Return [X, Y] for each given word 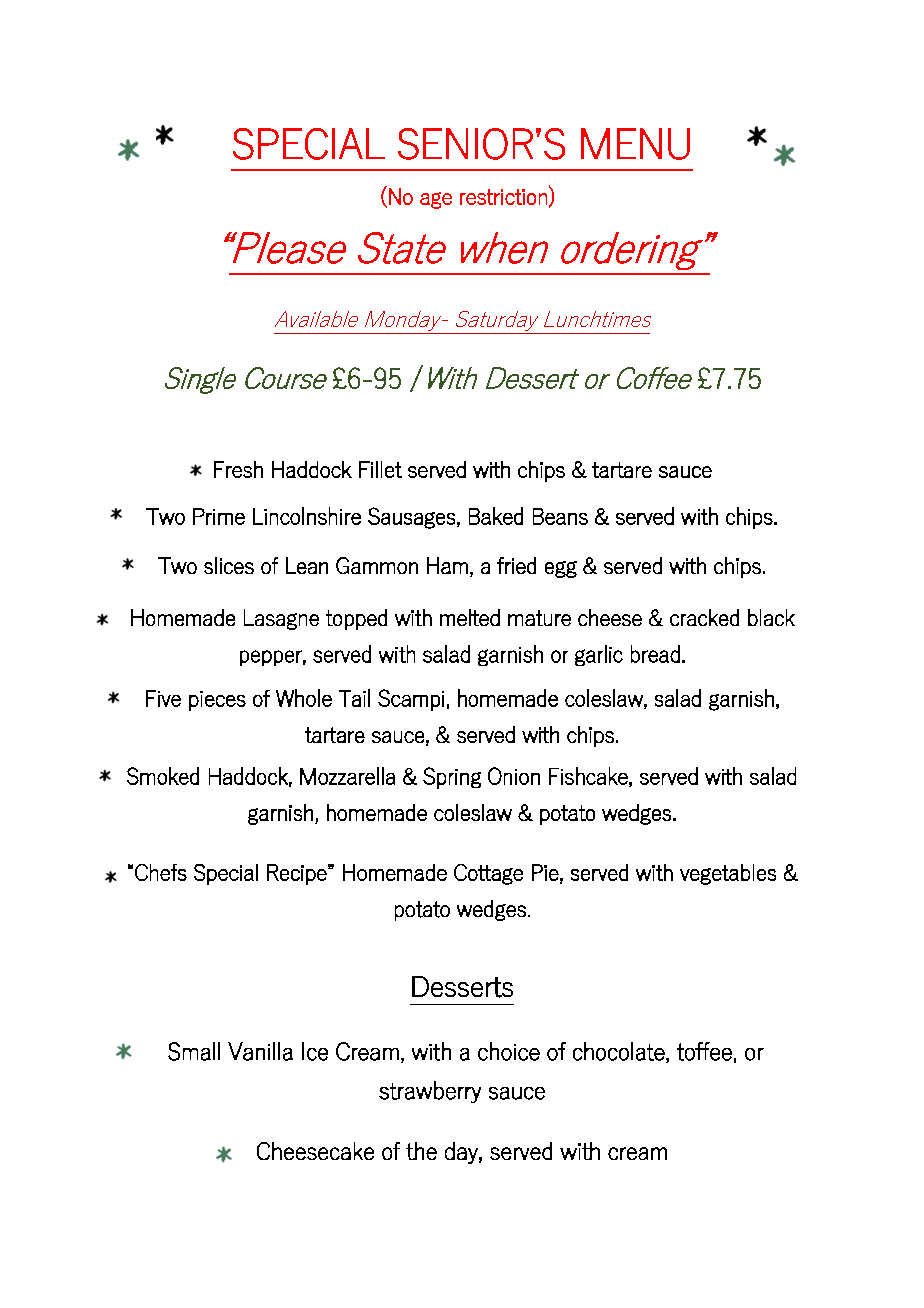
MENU [635, 144]
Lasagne [281, 619]
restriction [503, 197]
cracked [704, 617]
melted [470, 617]
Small [194, 1051]
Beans [560, 516]
